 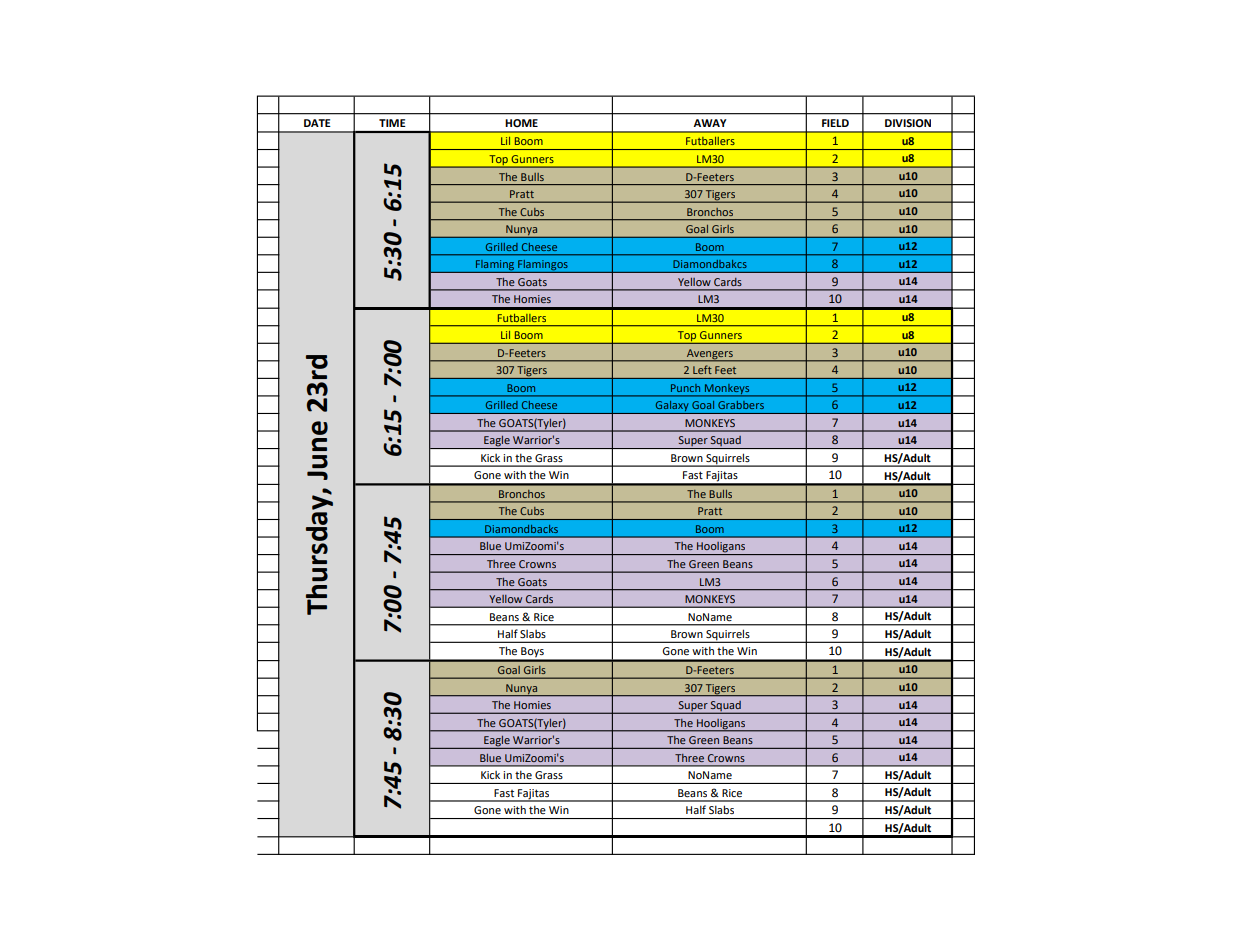 I want to click on Grabbers, so click(x=741, y=405).
